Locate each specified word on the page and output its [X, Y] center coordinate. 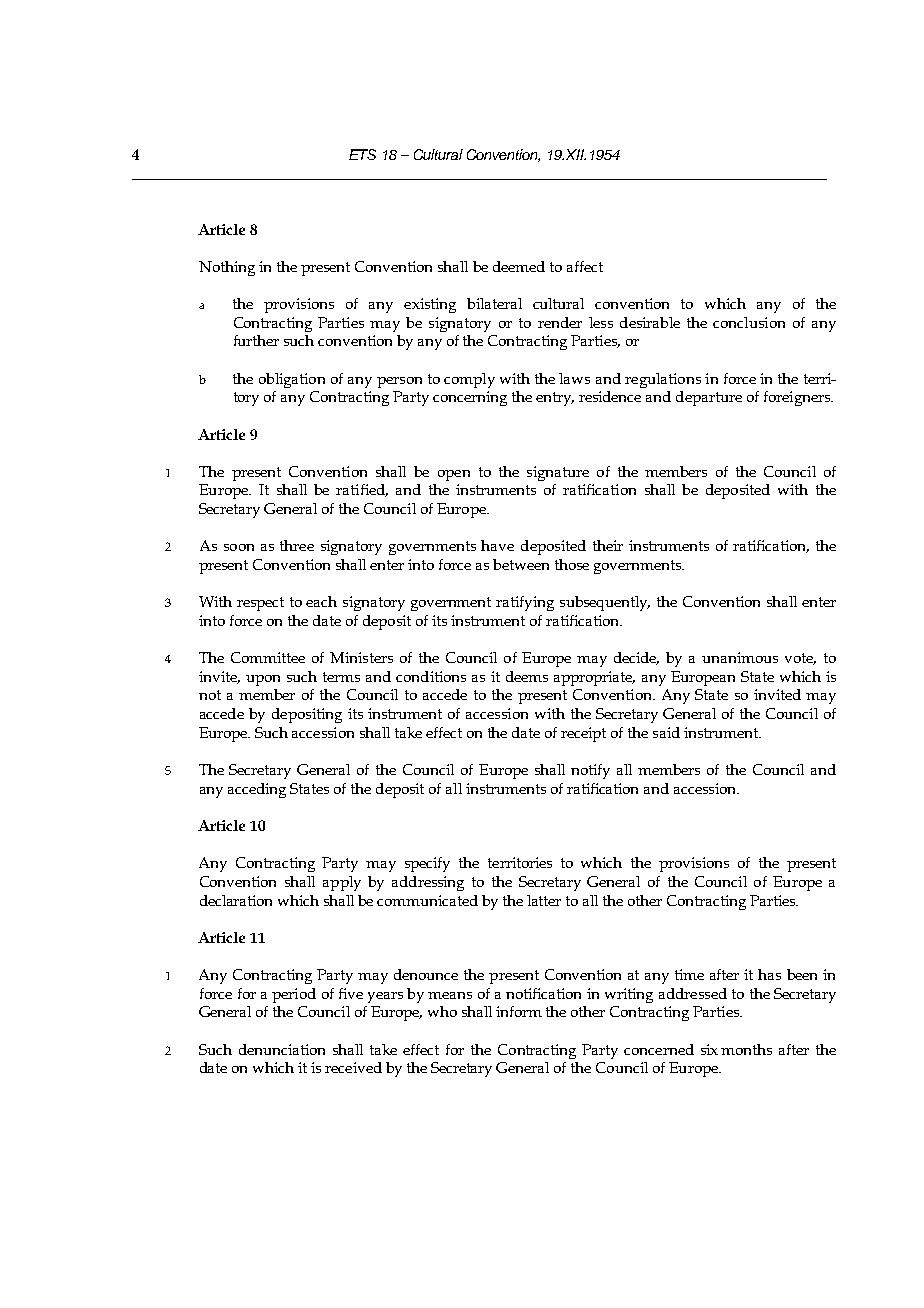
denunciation [282, 1049]
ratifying [525, 603]
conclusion [749, 322]
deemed [519, 266]
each [321, 601]
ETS [362, 154]
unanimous [740, 657]
